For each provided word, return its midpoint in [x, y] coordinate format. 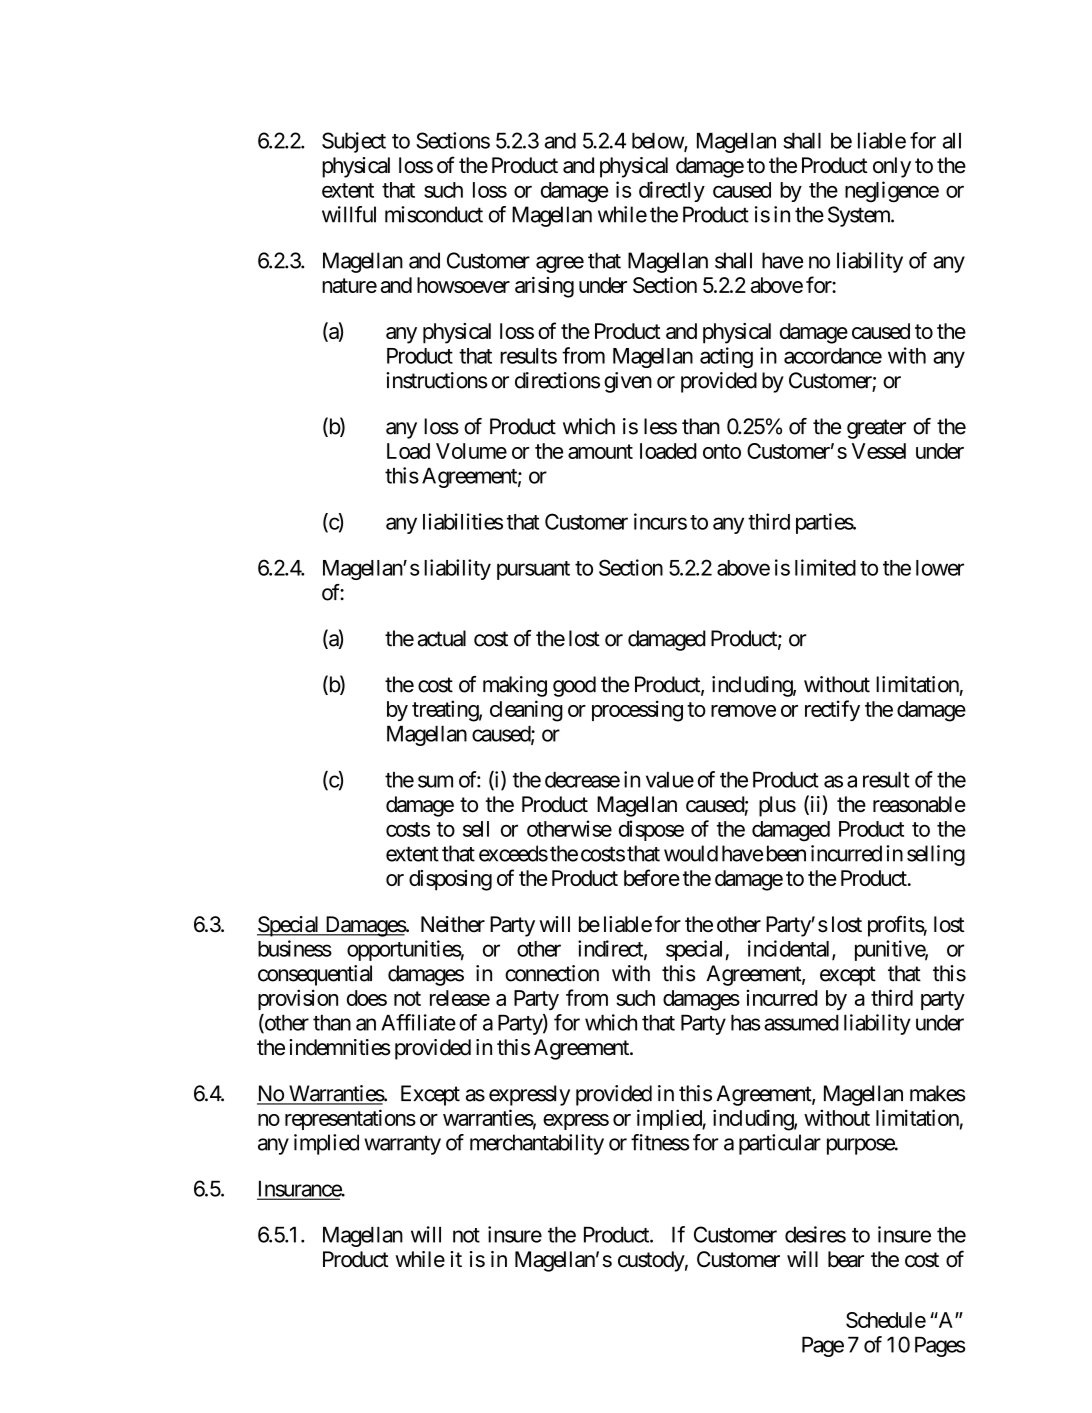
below [658, 141]
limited [825, 567]
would [691, 853]
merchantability [537, 1144]
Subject [354, 142]
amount [600, 451]
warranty [402, 1145]
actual [442, 638]
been [786, 853]
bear [846, 1259]
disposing [450, 880]
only [892, 167]
